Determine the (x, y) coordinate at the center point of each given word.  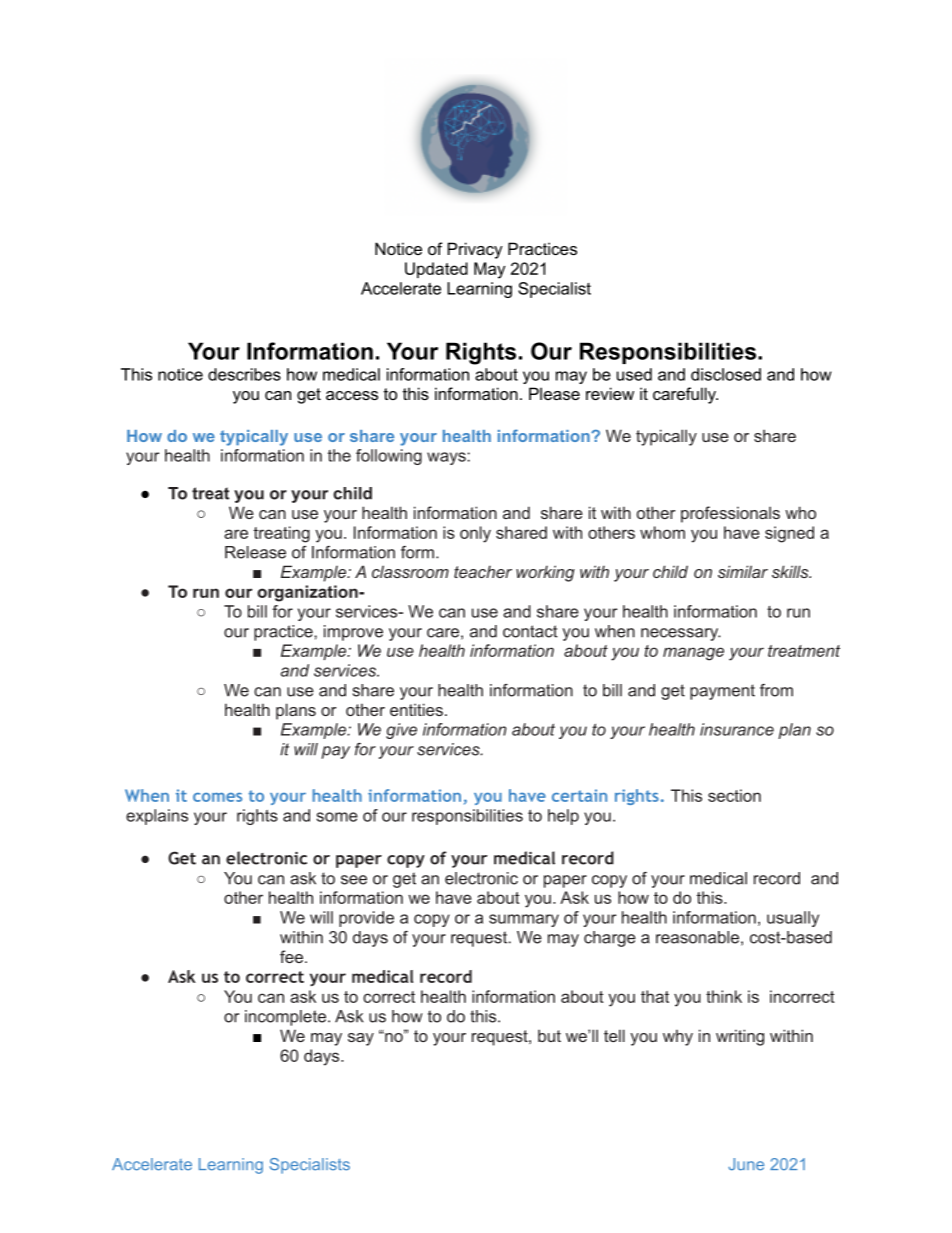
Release (255, 552)
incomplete (285, 1018)
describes (244, 374)
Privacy (475, 250)
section (734, 795)
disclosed (726, 374)
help (563, 817)
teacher (483, 571)
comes (217, 797)
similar (743, 571)
